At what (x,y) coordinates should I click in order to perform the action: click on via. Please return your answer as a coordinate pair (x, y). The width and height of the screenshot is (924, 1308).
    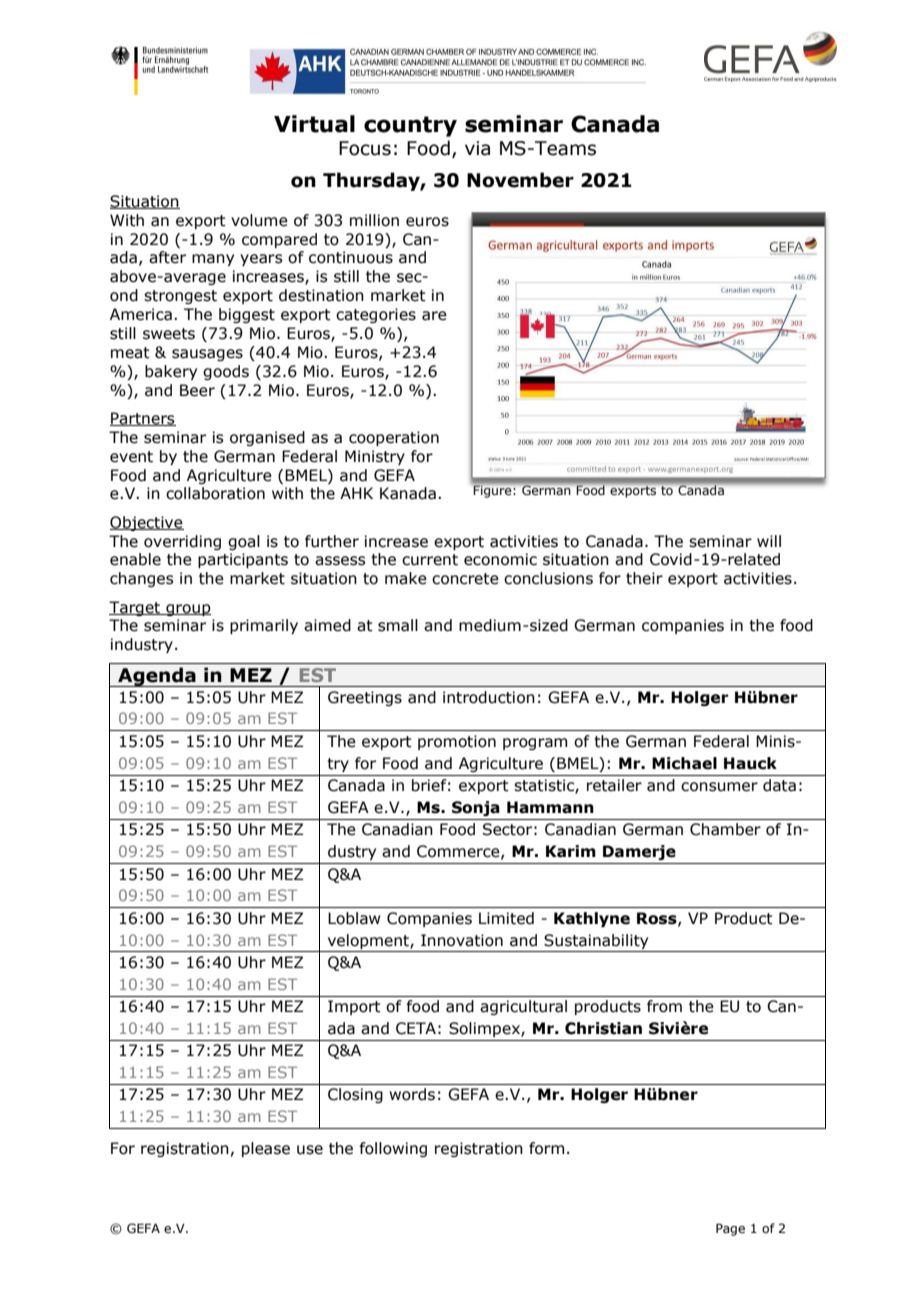
    Looking at the image, I should click on (477, 148).
